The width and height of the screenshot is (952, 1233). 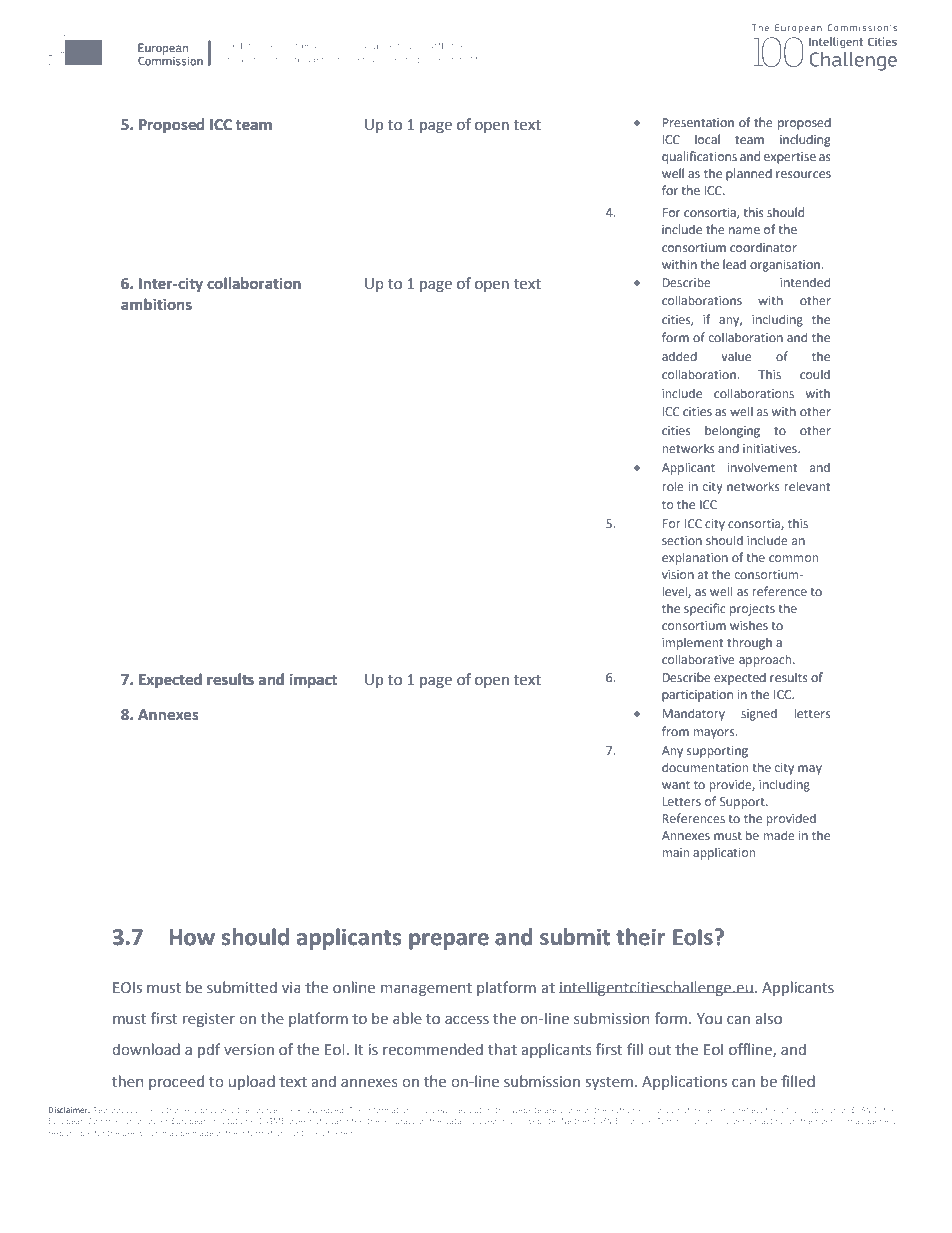 What do you see at coordinates (699, 157) in the screenshot?
I see `qualifications` at bounding box center [699, 157].
